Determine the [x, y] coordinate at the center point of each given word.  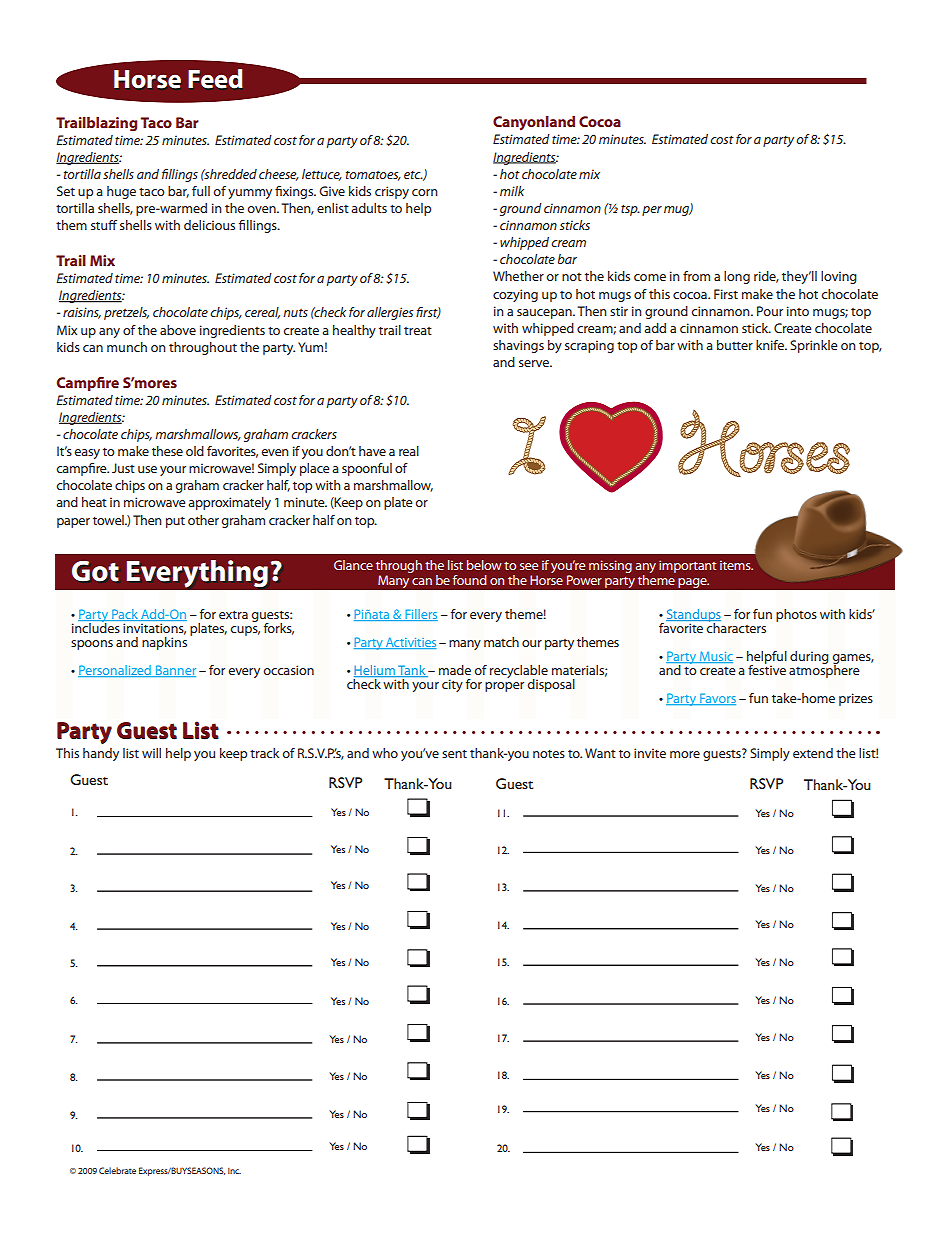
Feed [215, 79]
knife [771, 345]
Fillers [420, 615]
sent [454, 753]
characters [736, 627]
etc [413, 175]
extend [813, 753]
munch [127, 347]
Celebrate [117, 1170]
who [385, 753]
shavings [518, 346]
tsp [630, 210]
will [151, 753]
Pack [125, 615]
